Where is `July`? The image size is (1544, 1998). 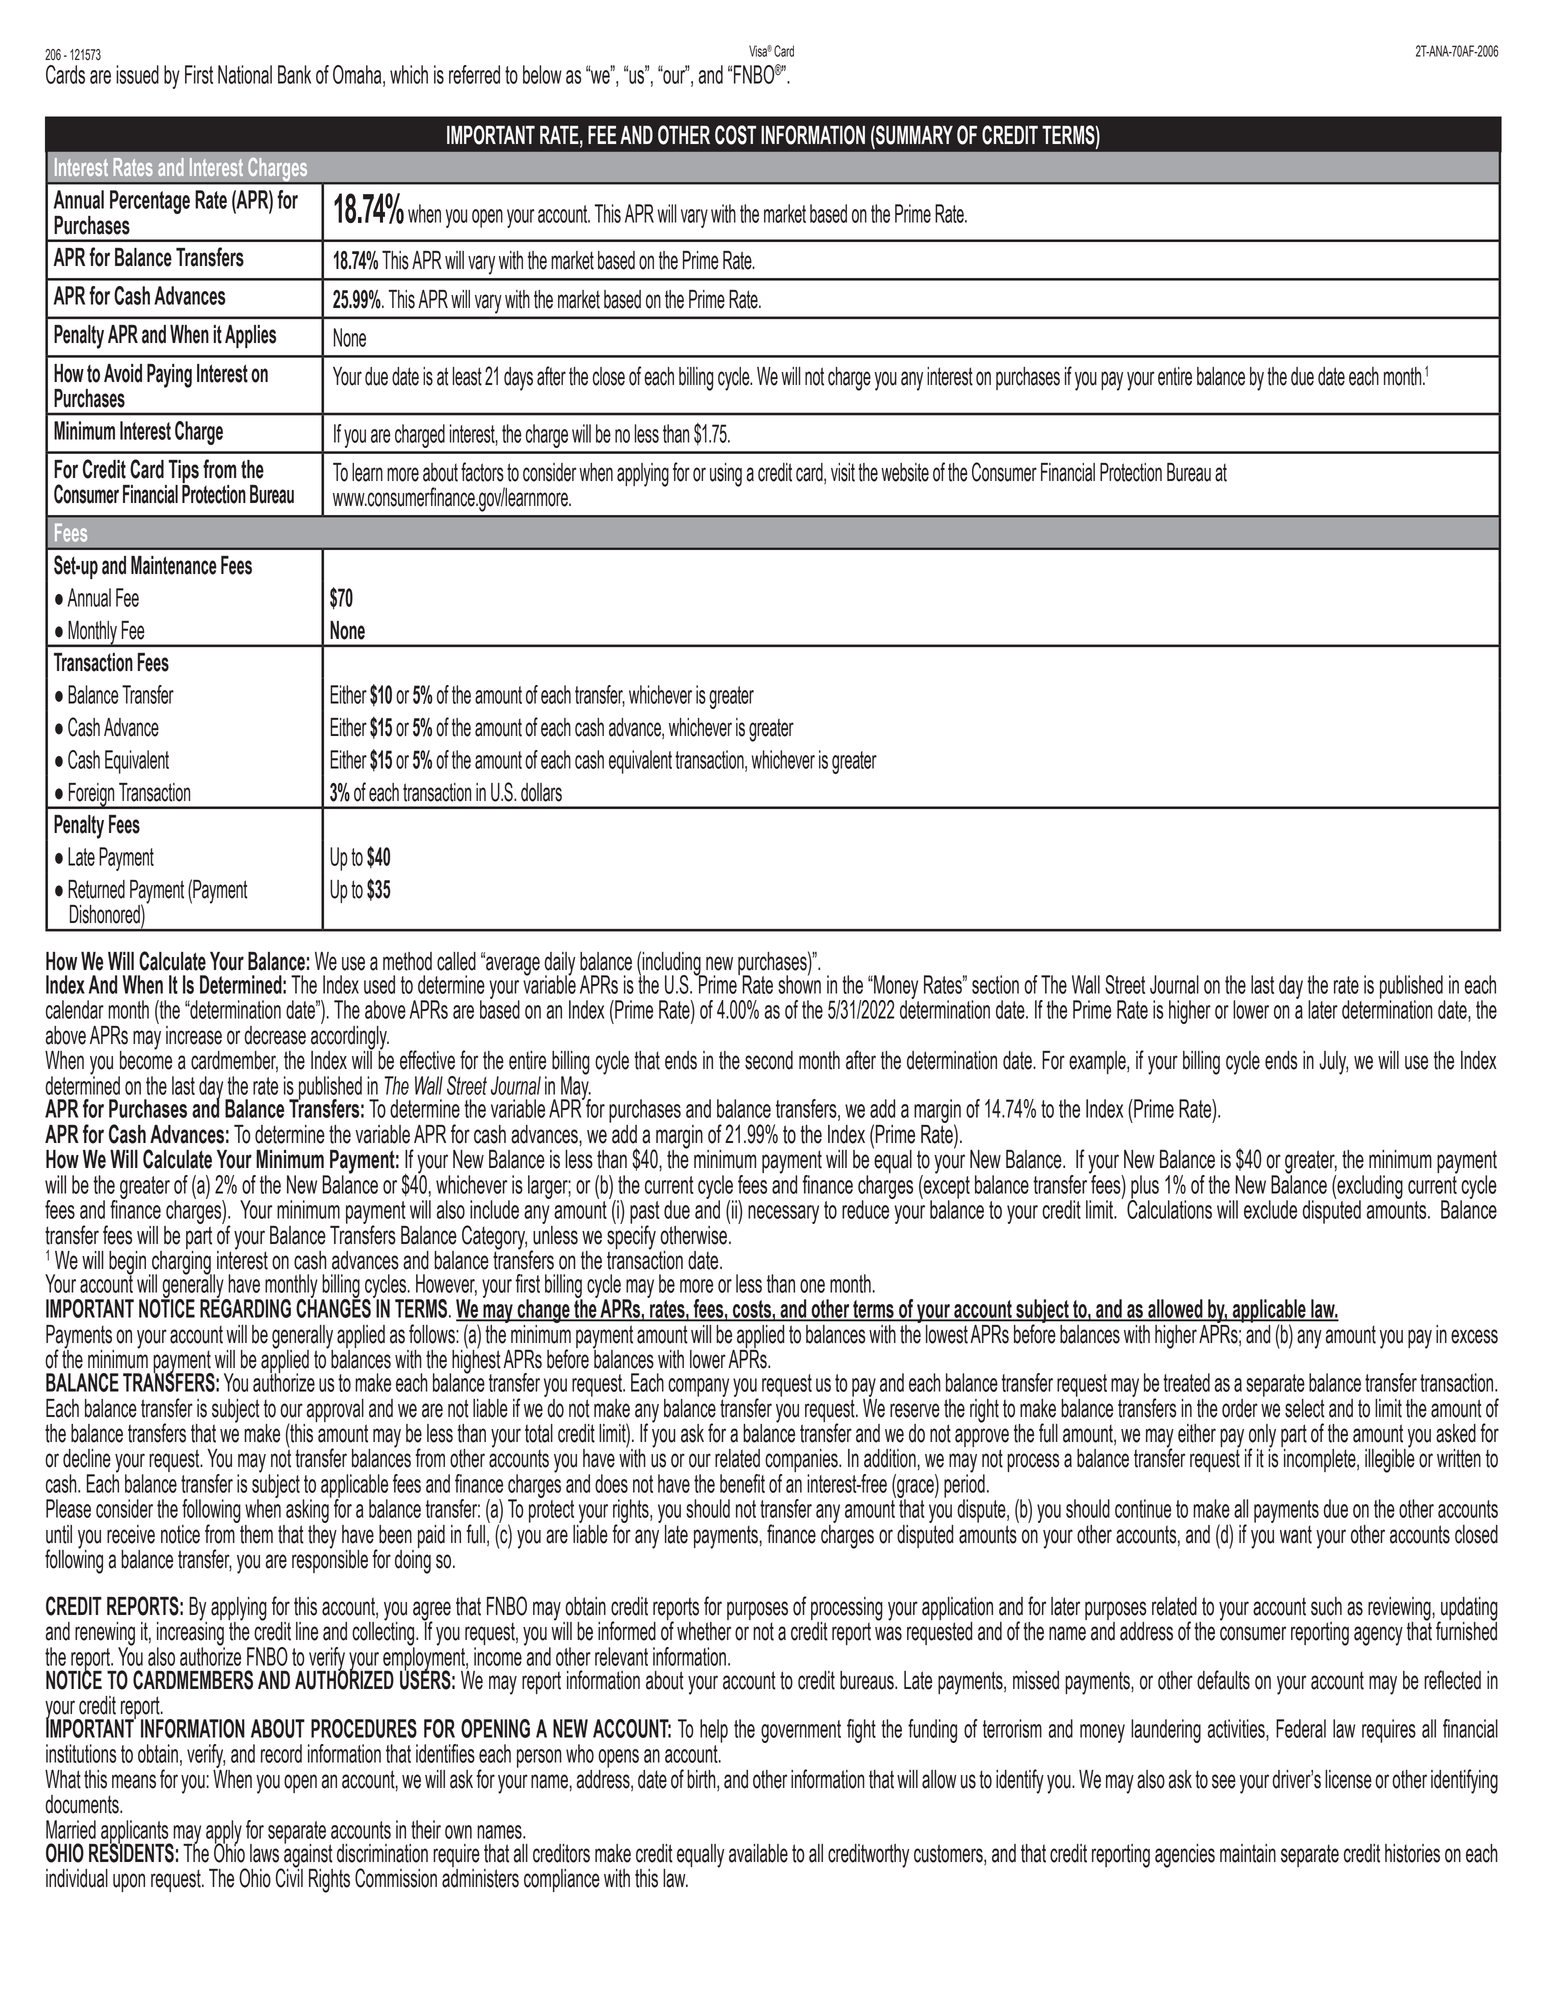
July is located at coordinates (1333, 1063).
